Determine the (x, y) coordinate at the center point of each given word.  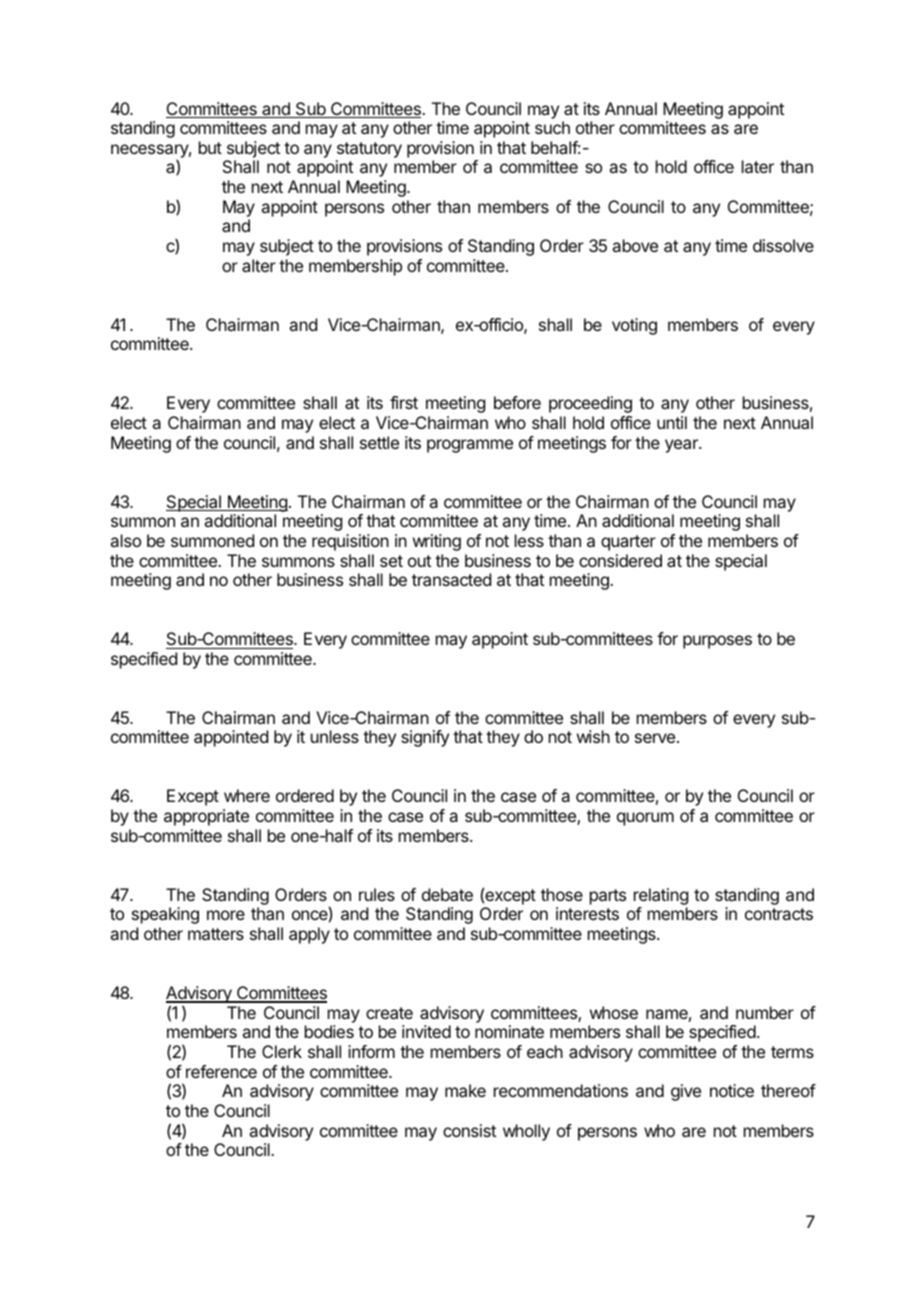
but (210, 147)
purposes (717, 642)
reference (221, 1071)
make (465, 1090)
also (125, 540)
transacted (451, 579)
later (758, 166)
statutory (369, 151)
